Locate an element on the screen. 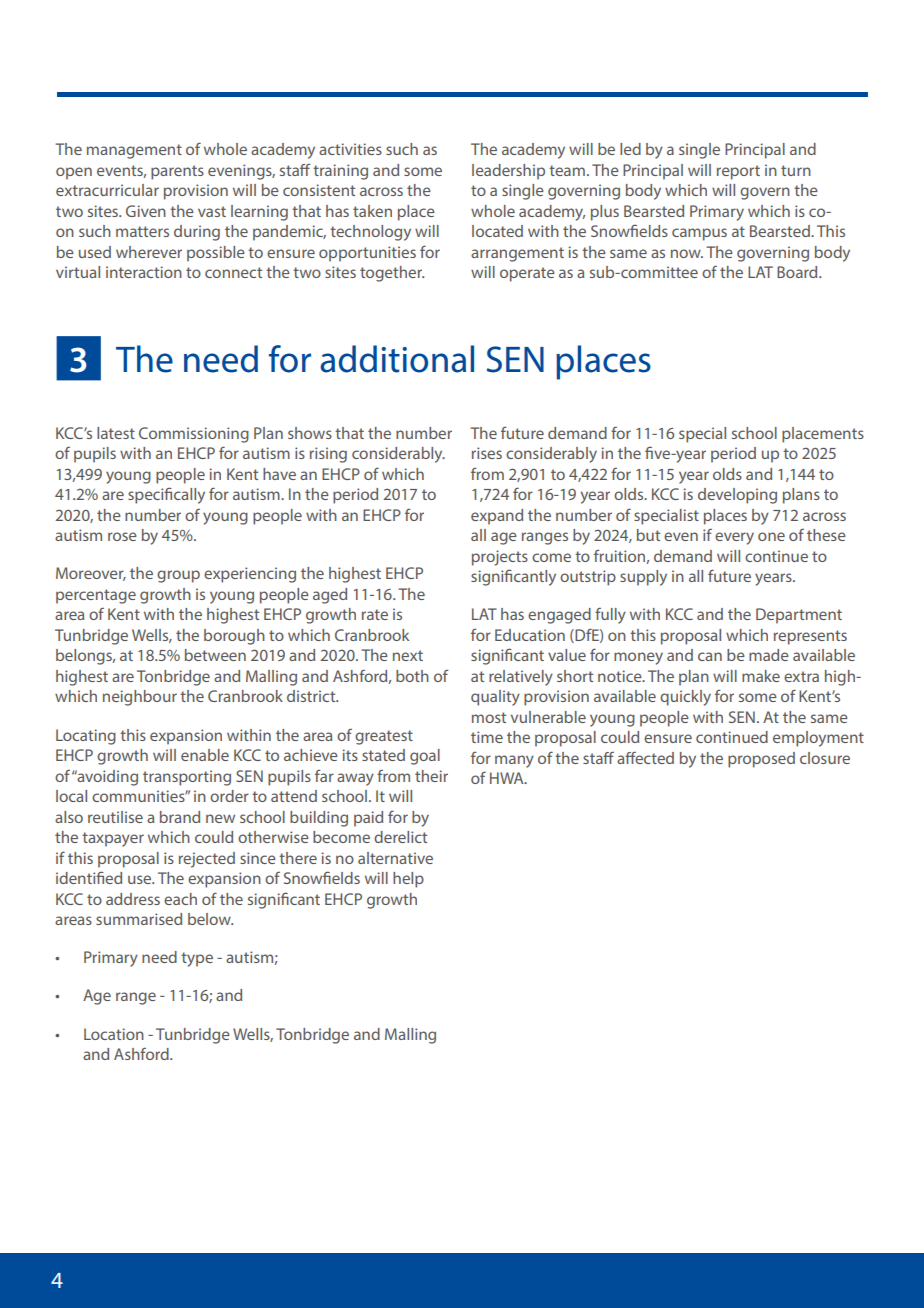 The height and width of the screenshot is (1308, 924). proposed is located at coordinates (761, 760).
